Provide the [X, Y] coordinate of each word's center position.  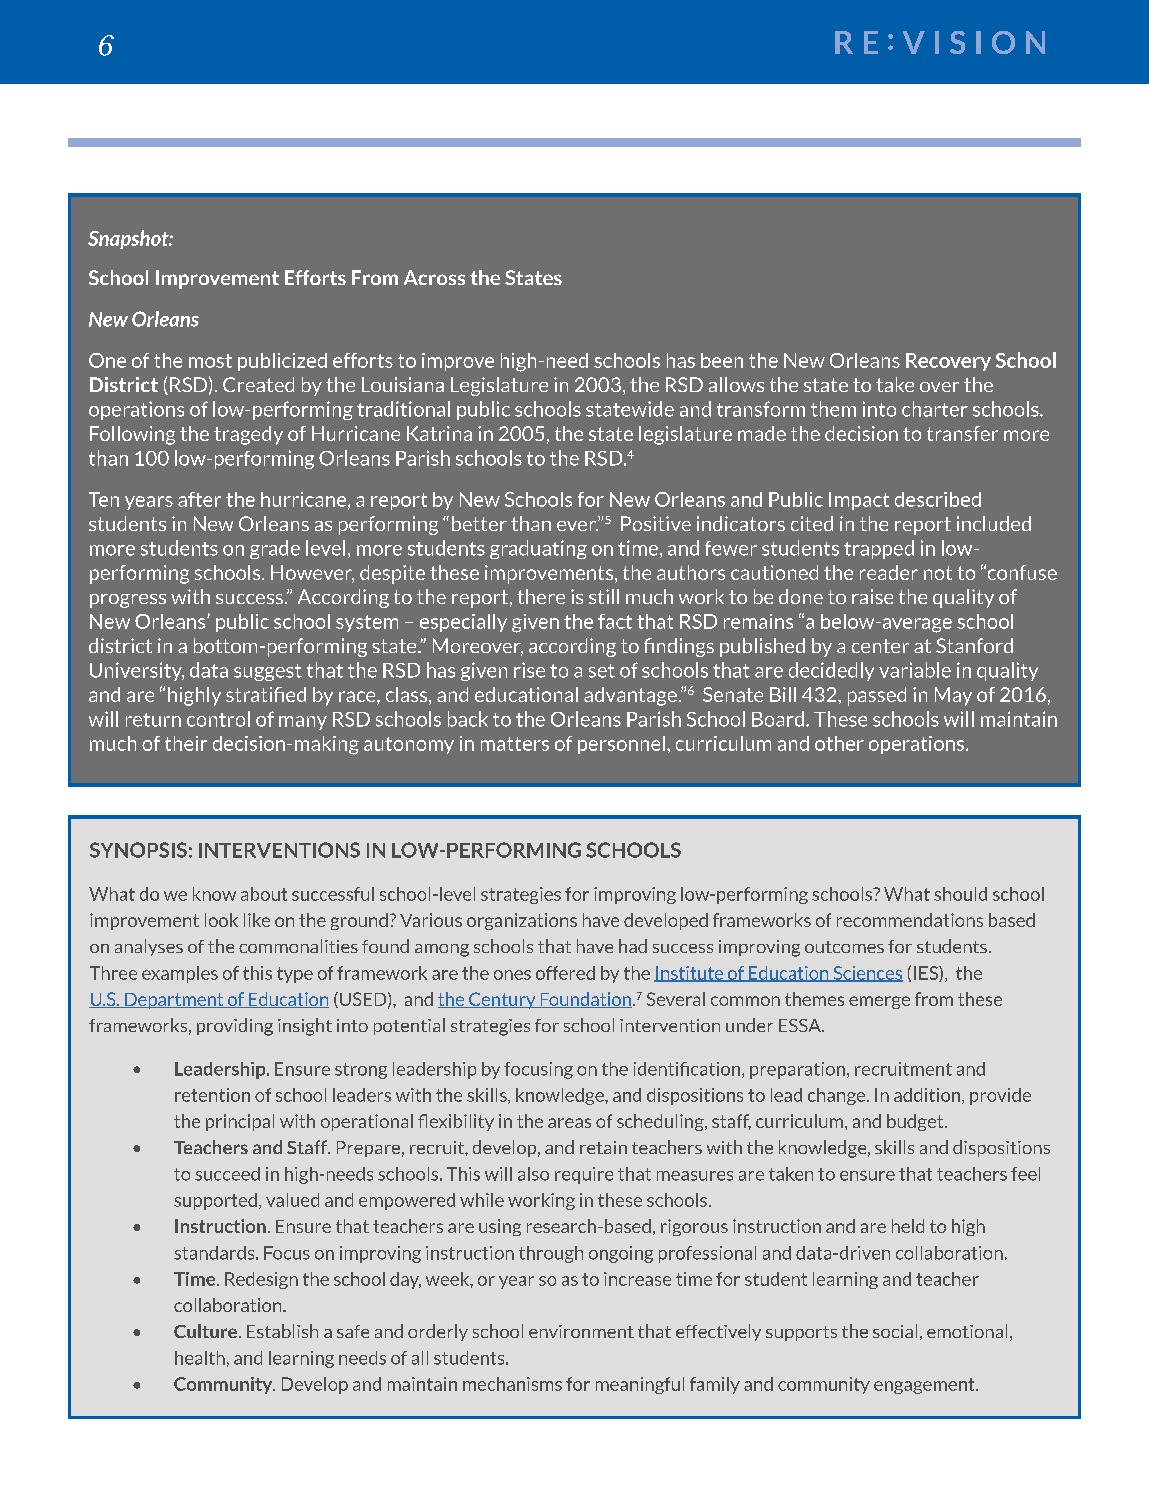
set [602, 671]
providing [235, 1027]
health [200, 1358]
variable [915, 670]
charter [935, 409]
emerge [879, 1002]
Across [434, 277]
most [210, 361]
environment [581, 1331]
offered [565, 973]
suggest [268, 672]
